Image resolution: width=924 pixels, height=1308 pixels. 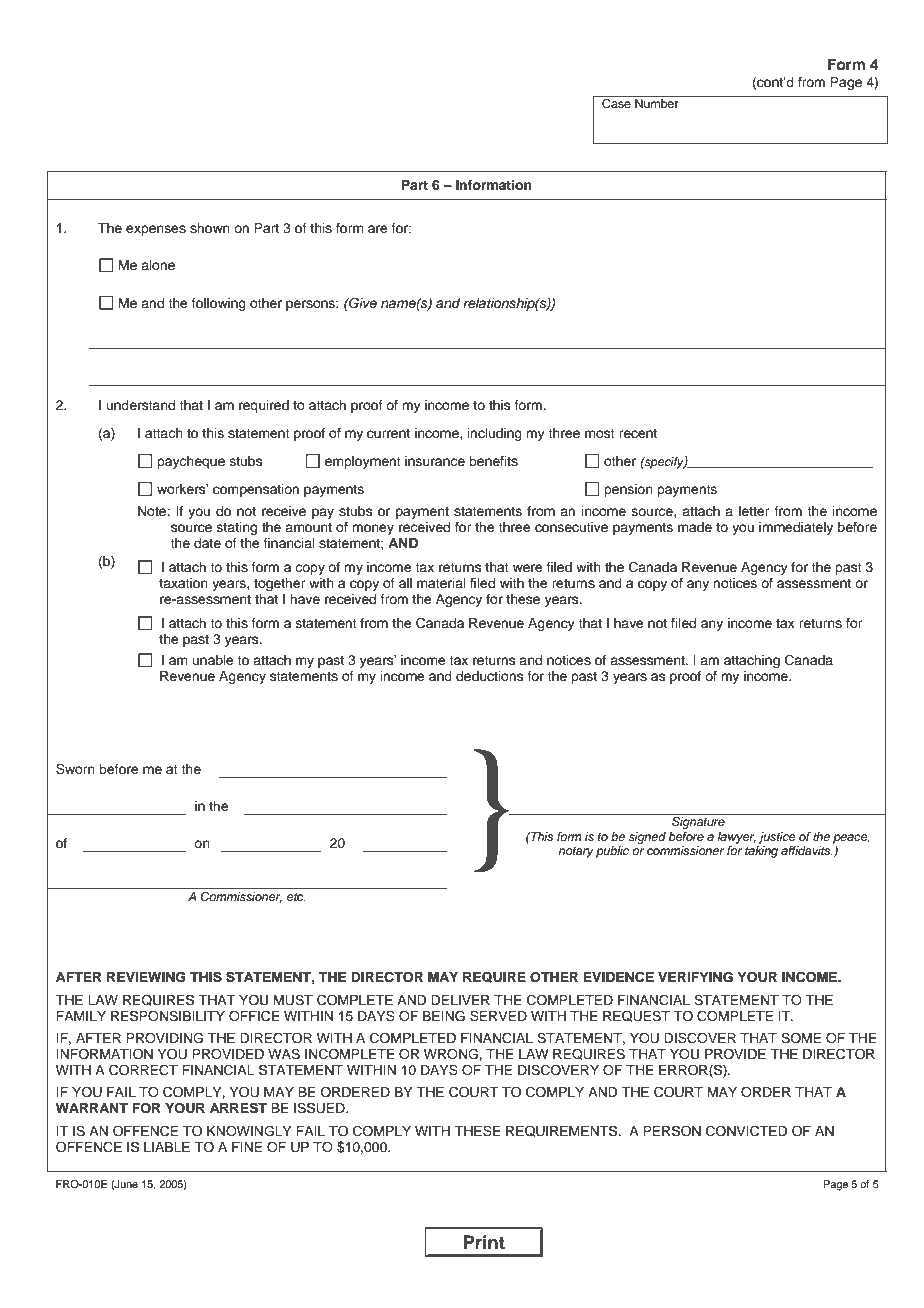 What do you see at coordinates (452, 1054) in the screenshot?
I see `WRONG` at bounding box center [452, 1054].
